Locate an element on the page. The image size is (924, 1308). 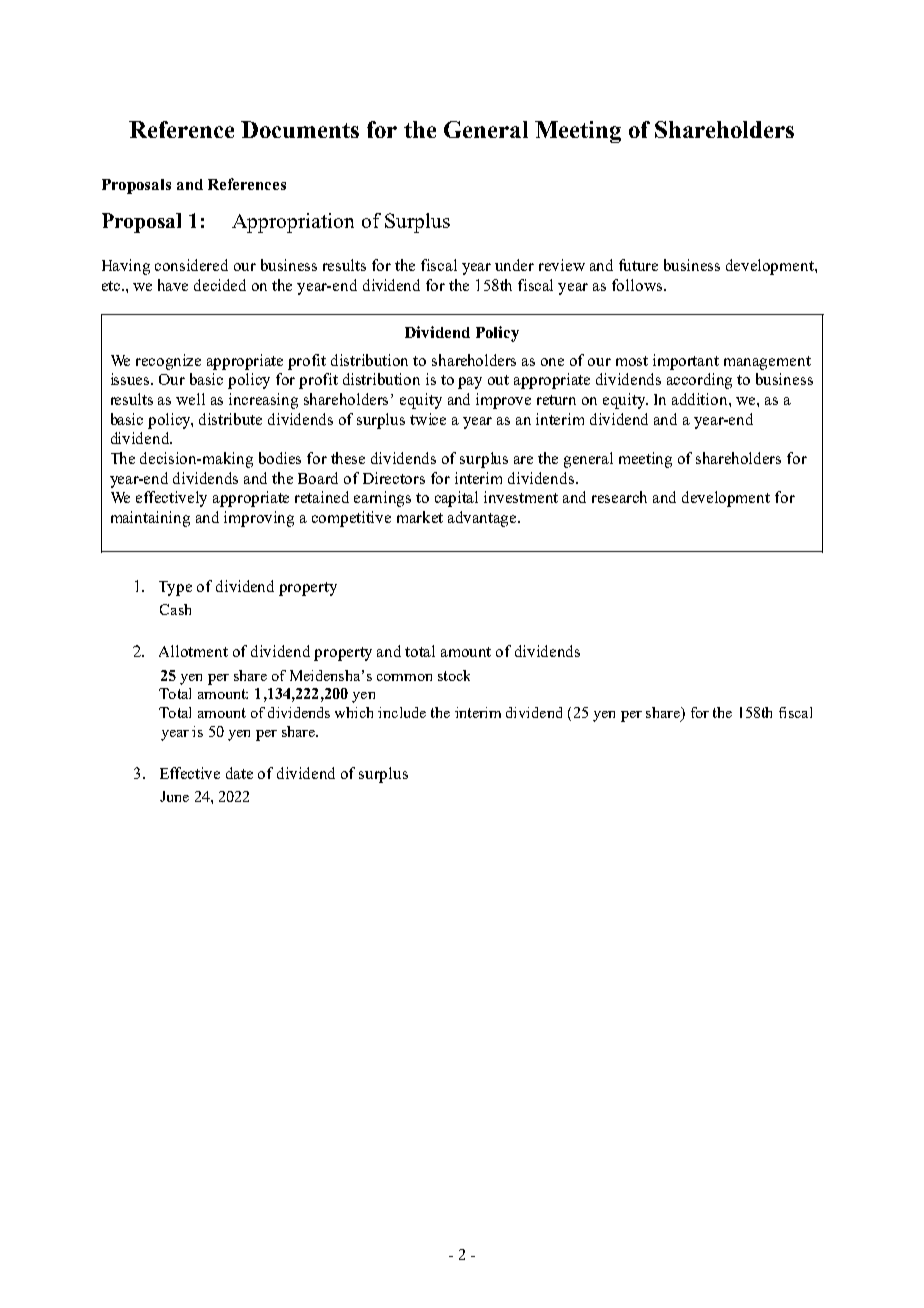
Documents is located at coordinates (300, 129).
